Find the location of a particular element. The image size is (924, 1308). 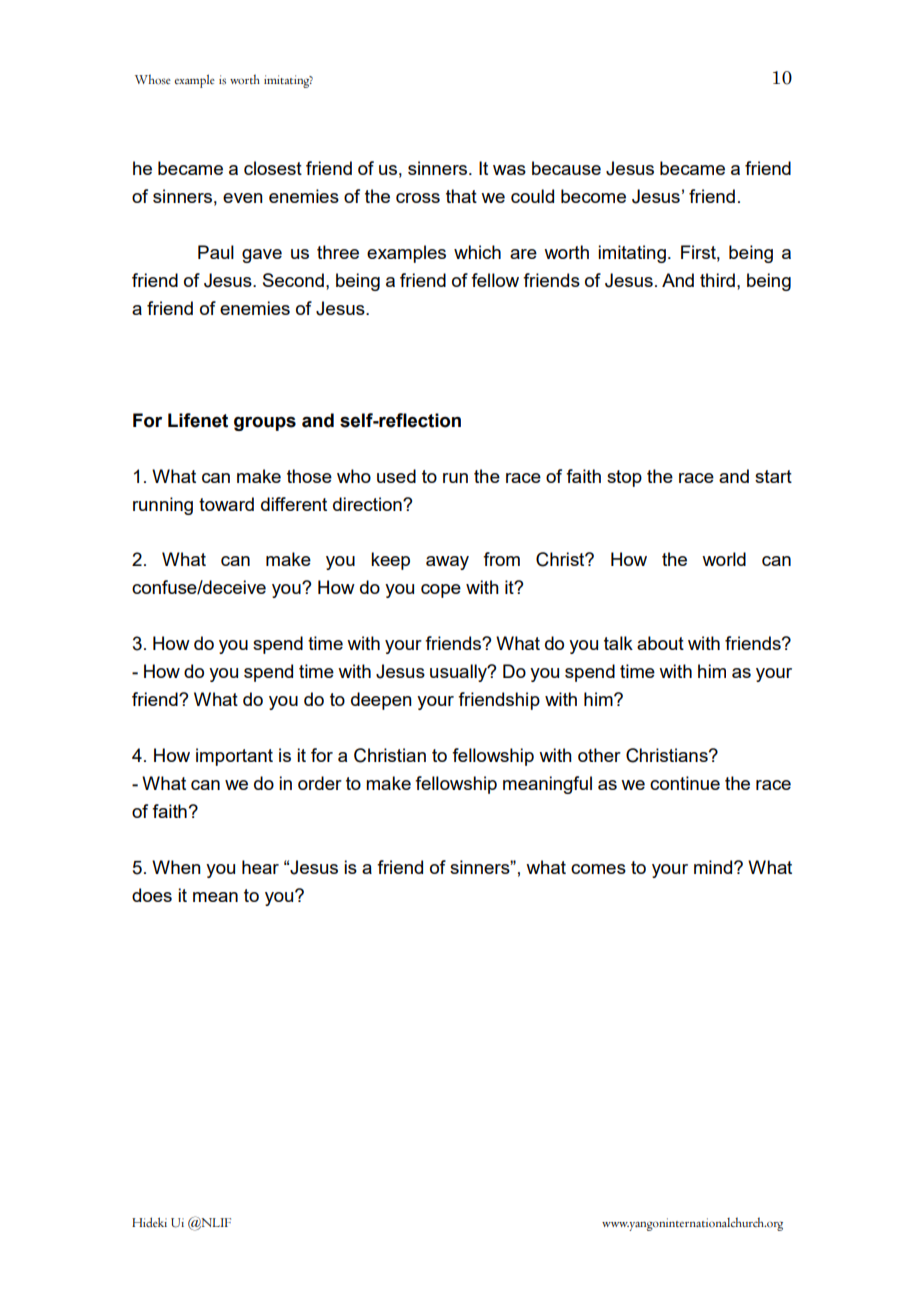

was is located at coordinates (509, 170).
